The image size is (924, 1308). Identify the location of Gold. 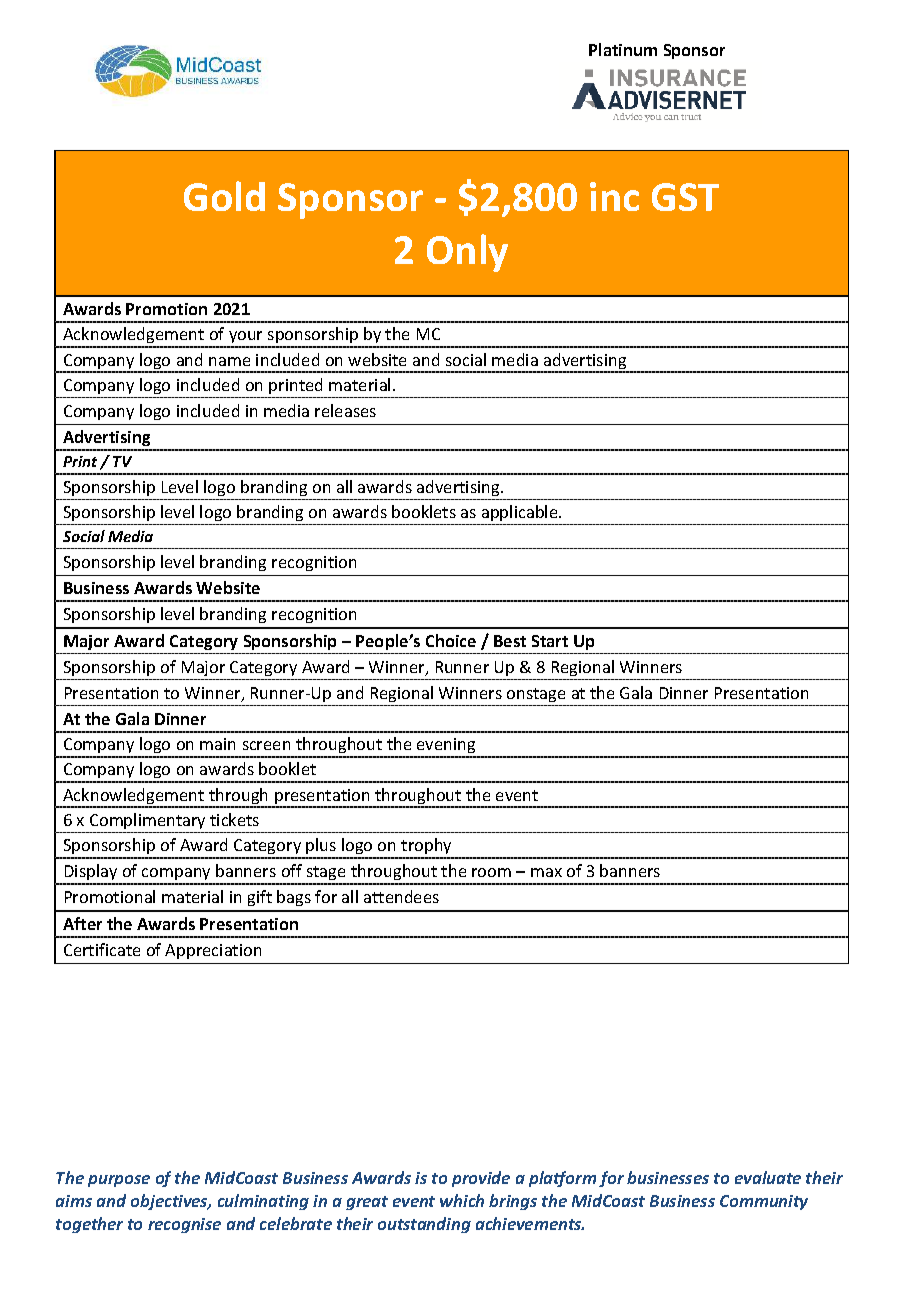
(224, 196).
